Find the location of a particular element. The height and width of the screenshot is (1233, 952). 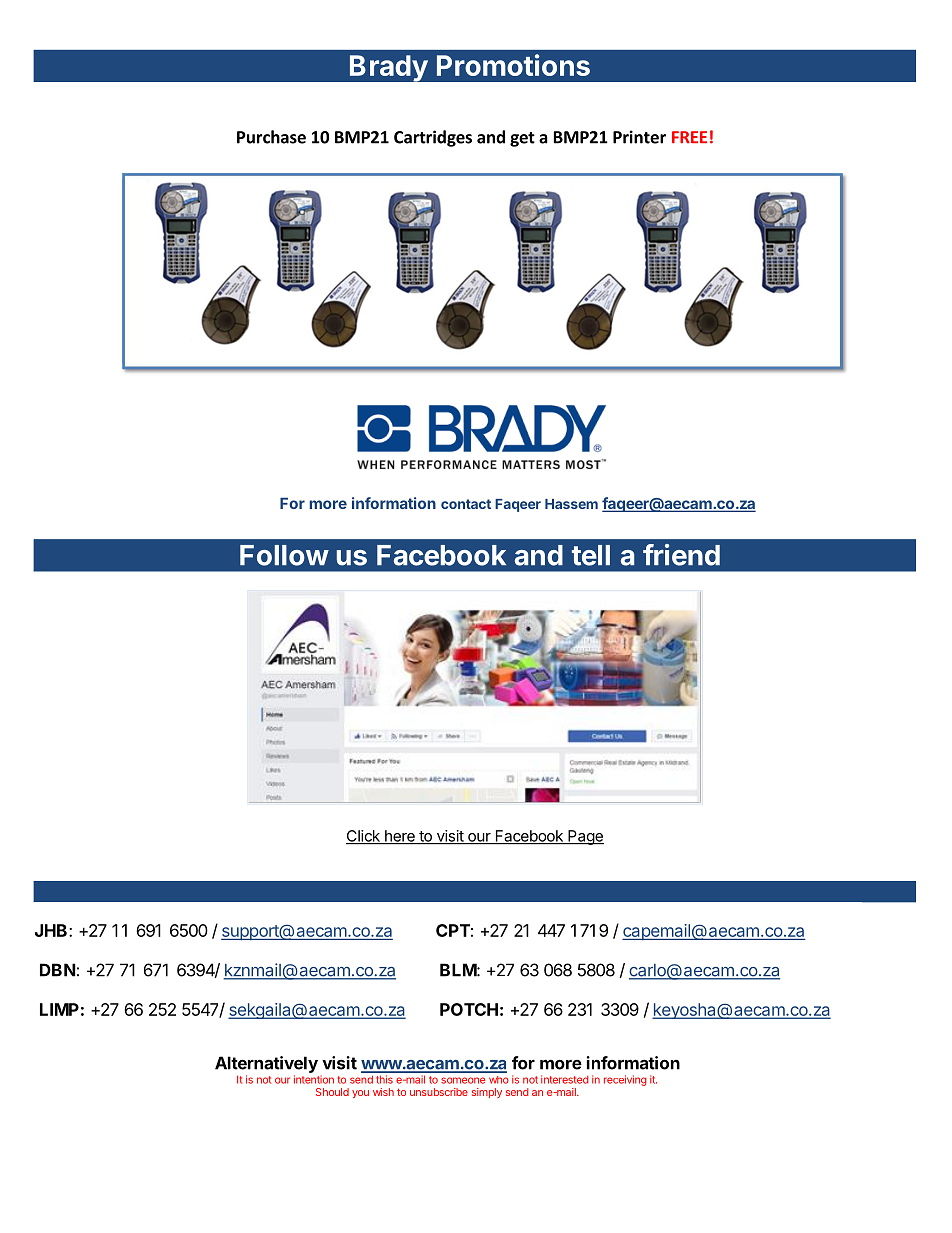

Follow is located at coordinates (284, 555).
